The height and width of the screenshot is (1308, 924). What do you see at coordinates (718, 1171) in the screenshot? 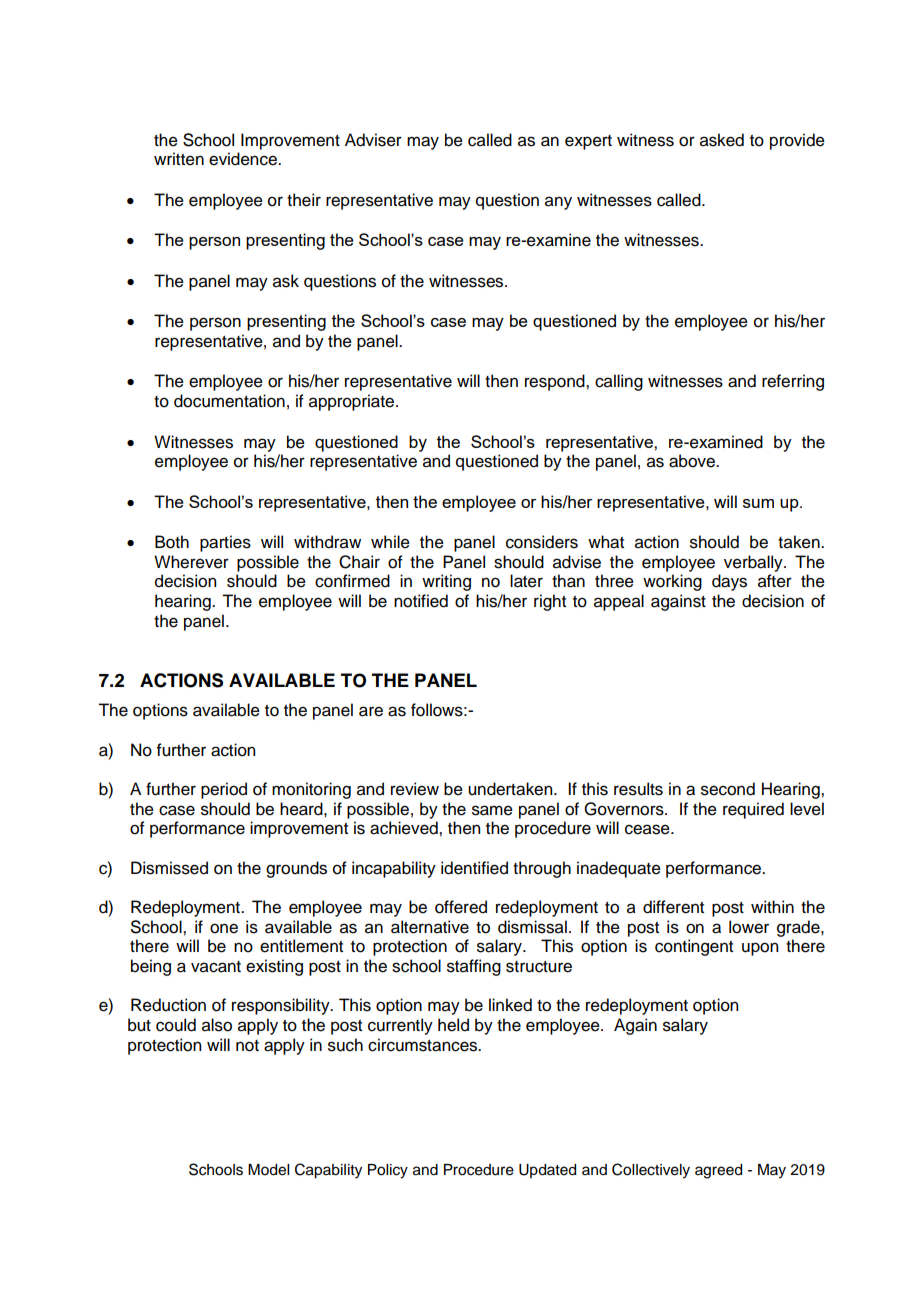
I see `agreed` at bounding box center [718, 1171].
